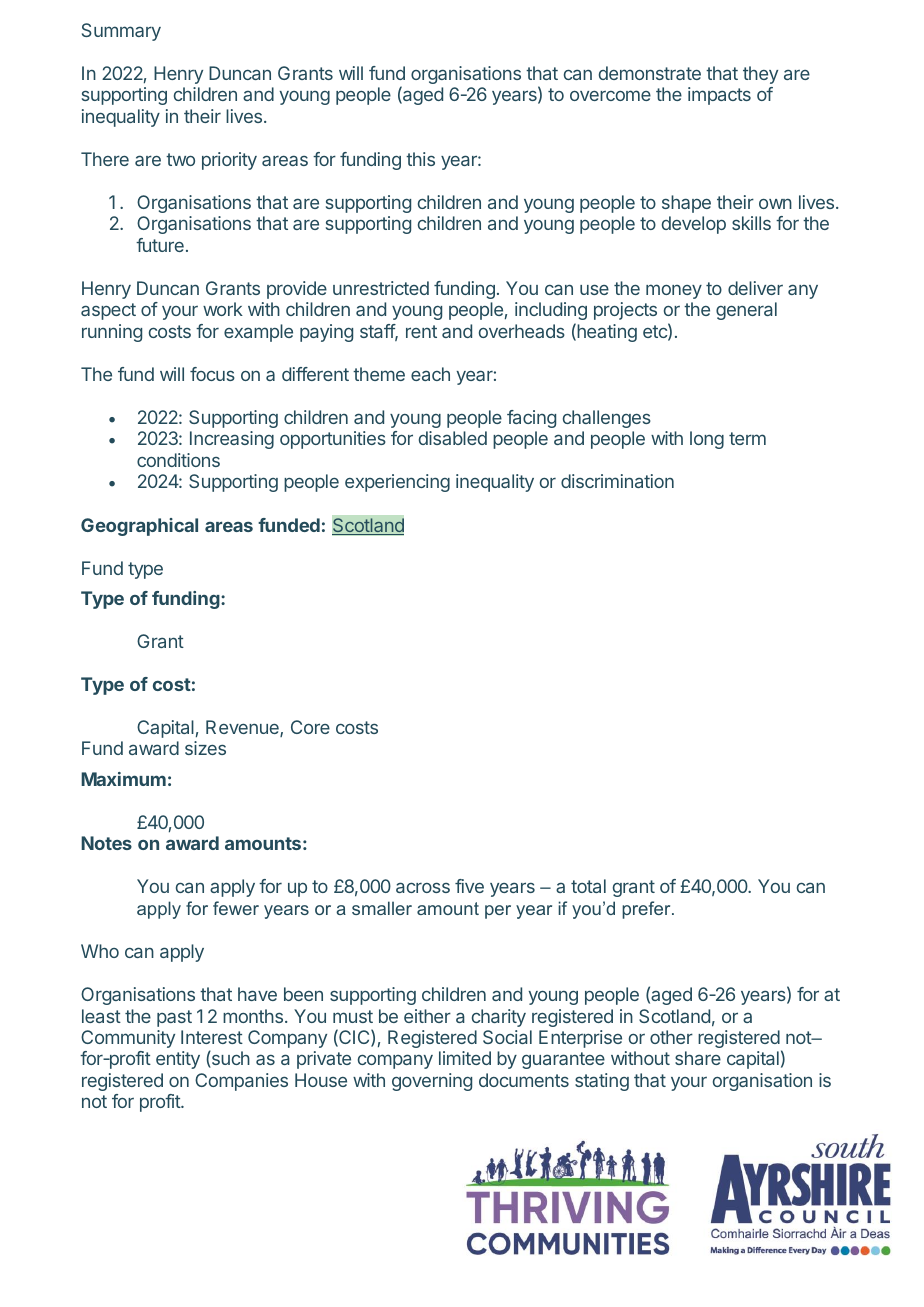 This document has width=924, height=1307. Describe the element at coordinates (650, 73) in the document. I see `demonstrate` at that location.
